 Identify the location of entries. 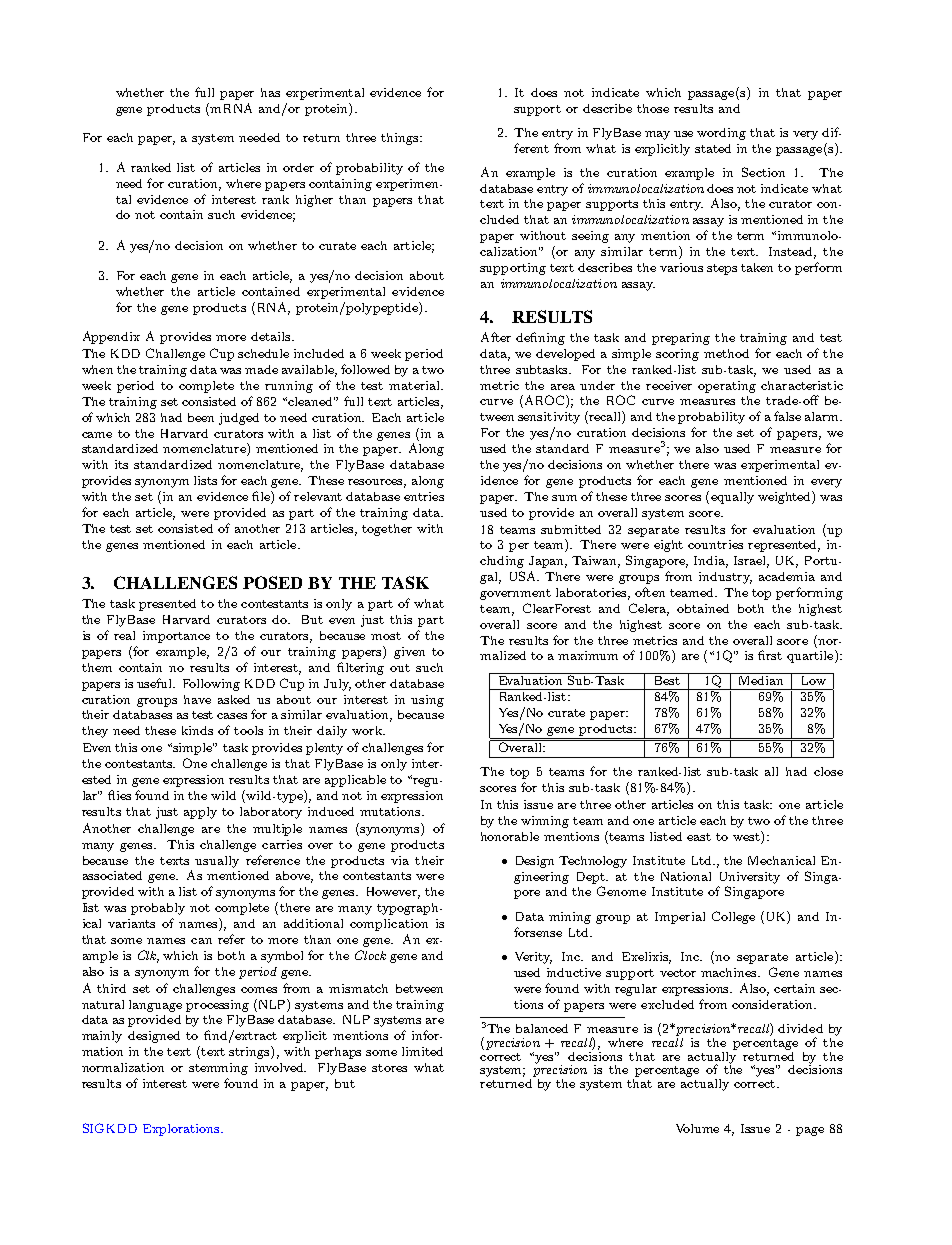
(424, 496).
